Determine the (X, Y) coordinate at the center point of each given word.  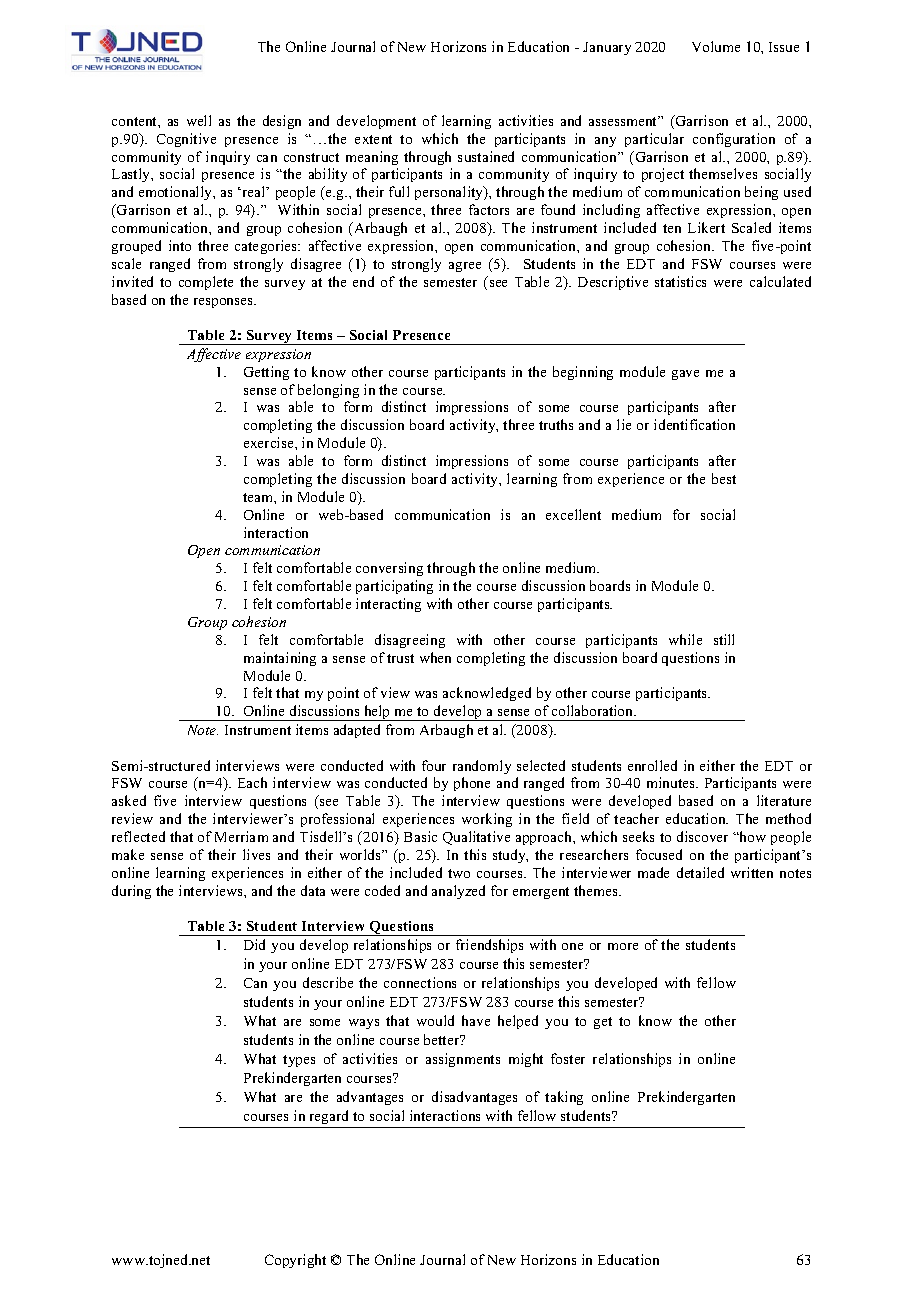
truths (556, 424)
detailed (700, 872)
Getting (266, 373)
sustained (486, 156)
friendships (489, 946)
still (724, 639)
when (435, 657)
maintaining (280, 659)
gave (685, 375)
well (199, 120)
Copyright (295, 1261)
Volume (716, 46)
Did (254, 944)
